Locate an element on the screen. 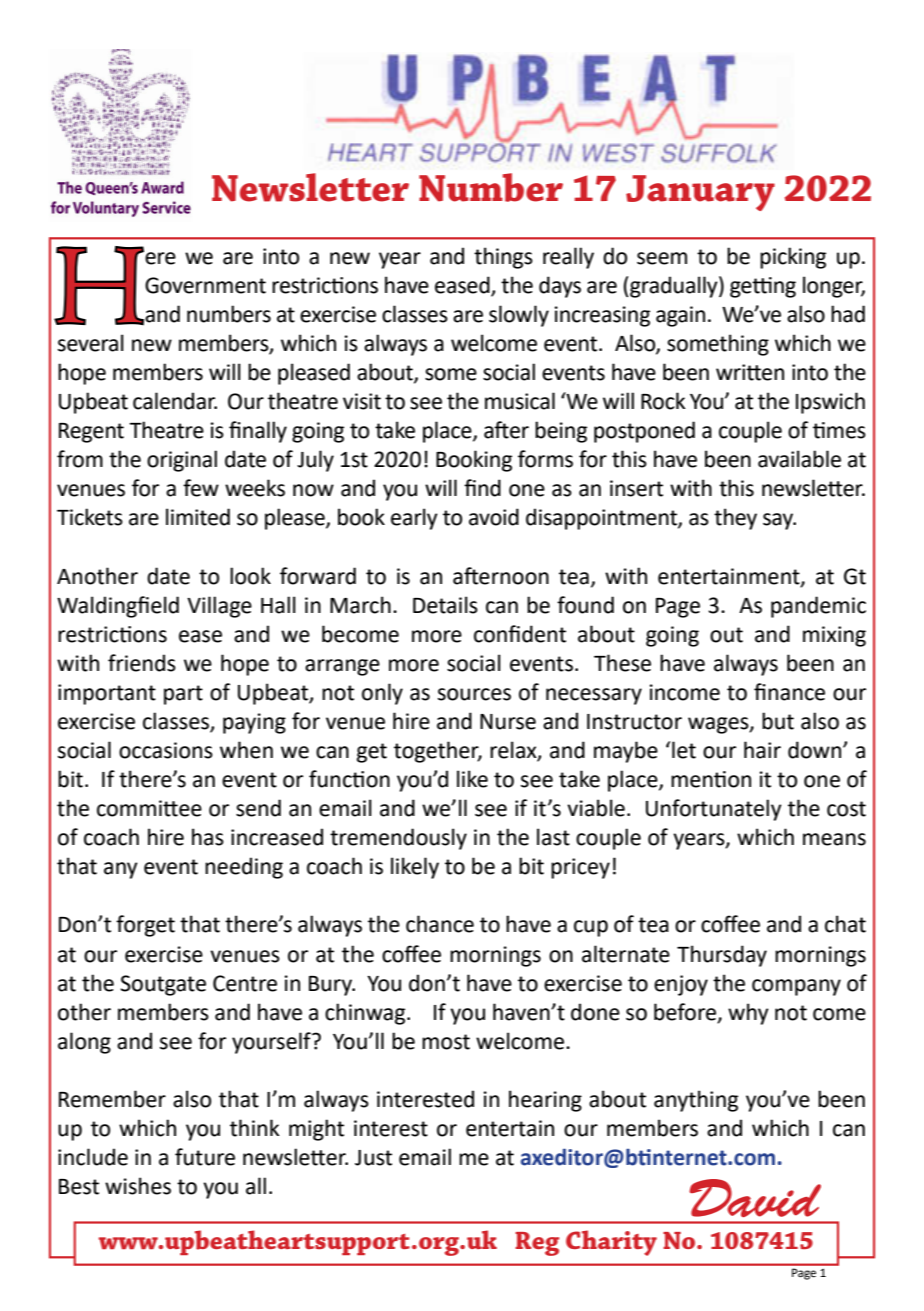 The height and width of the screenshot is (1311, 924). wishes is located at coordinates (138, 1186).
